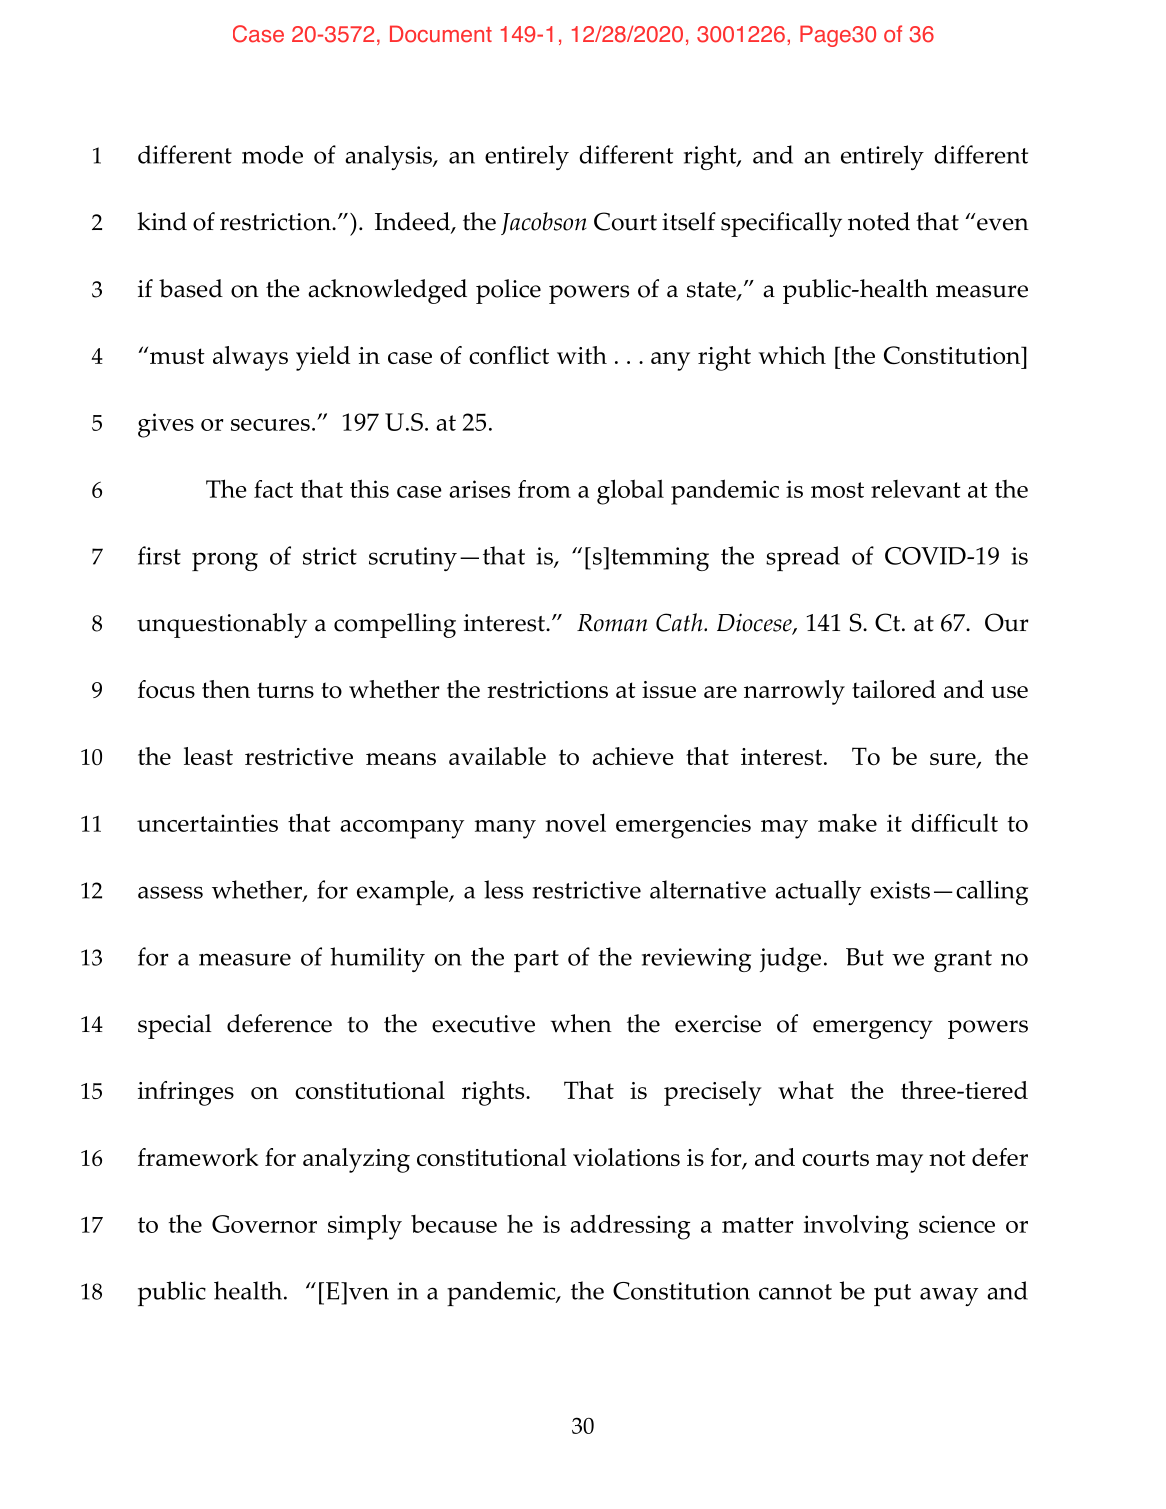  What do you see at coordinates (264, 1224) in the screenshot?
I see `Governor` at bounding box center [264, 1224].
